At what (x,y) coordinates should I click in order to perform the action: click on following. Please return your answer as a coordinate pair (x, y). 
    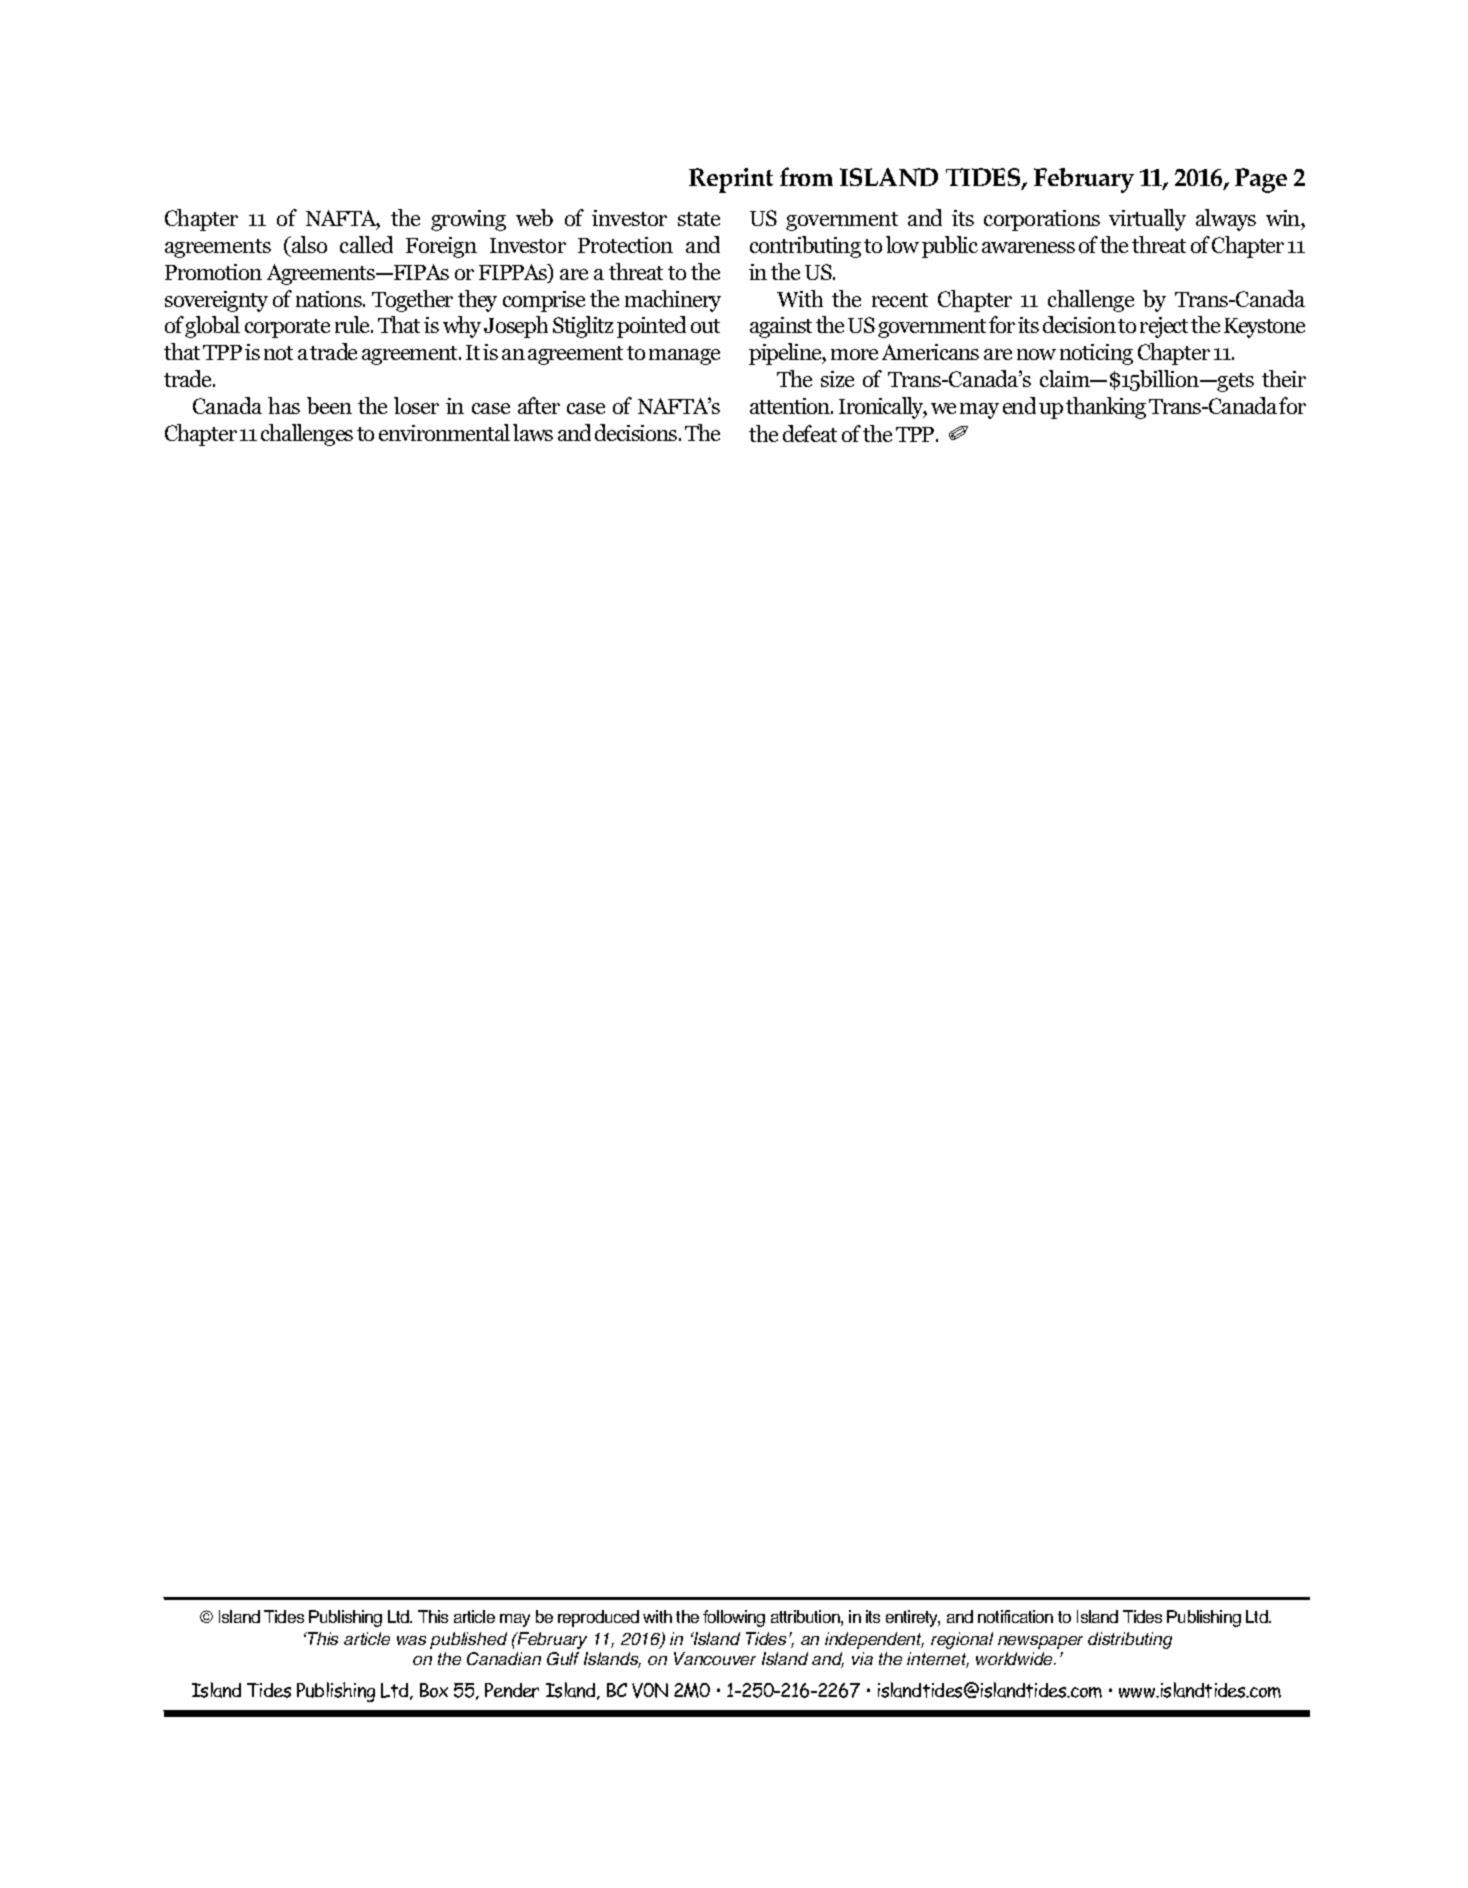
    Looking at the image, I should click on (734, 1618).
